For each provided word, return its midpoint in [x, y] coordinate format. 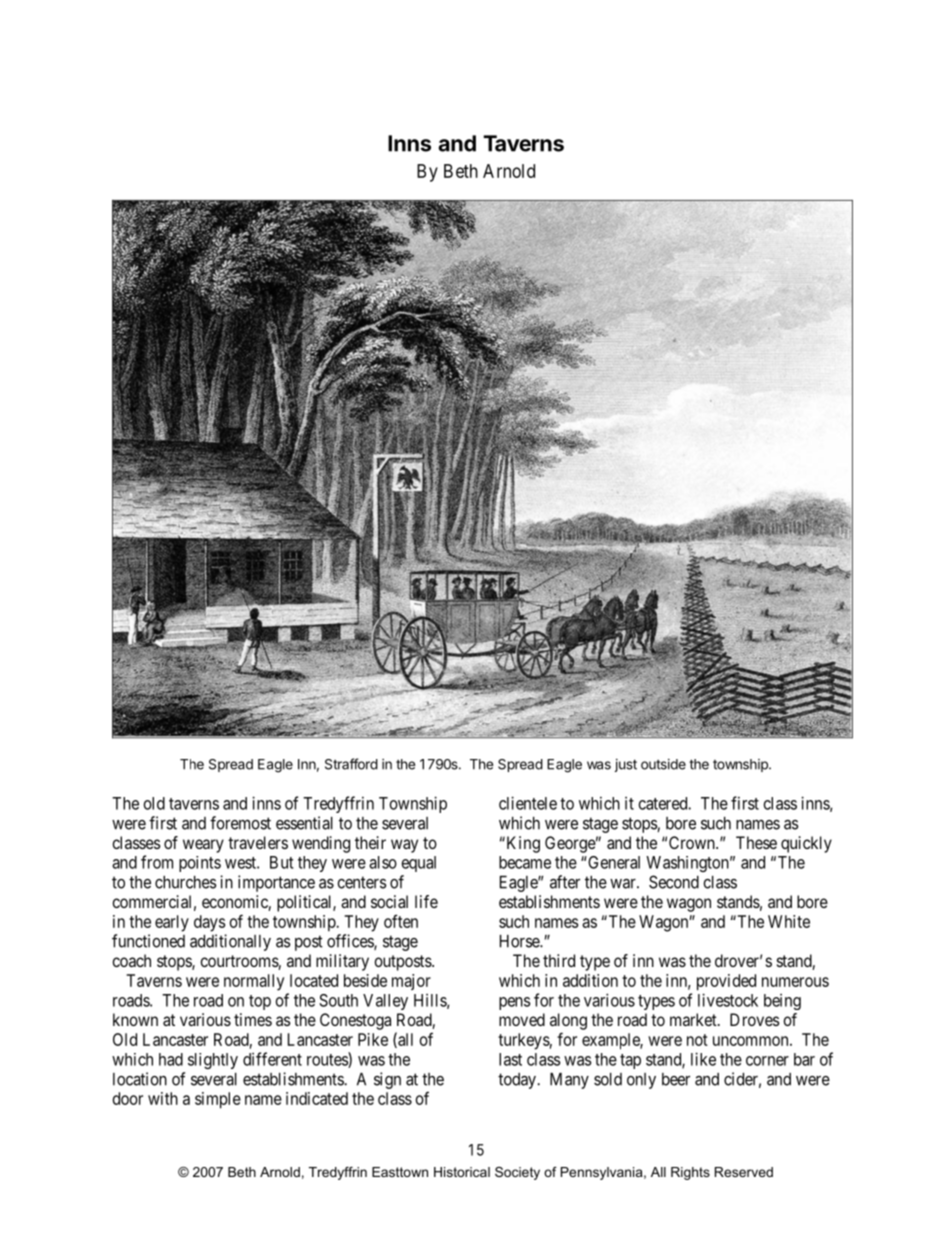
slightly [213, 1061]
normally [254, 982]
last [510, 1059]
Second [674, 882]
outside [663, 764]
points [200, 864]
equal [419, 864]
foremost [240, 823]
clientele [528, 803]
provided [726, 982]
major [411, 982]
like [703, 1059]
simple [218, 1100]
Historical [462, 1172]
